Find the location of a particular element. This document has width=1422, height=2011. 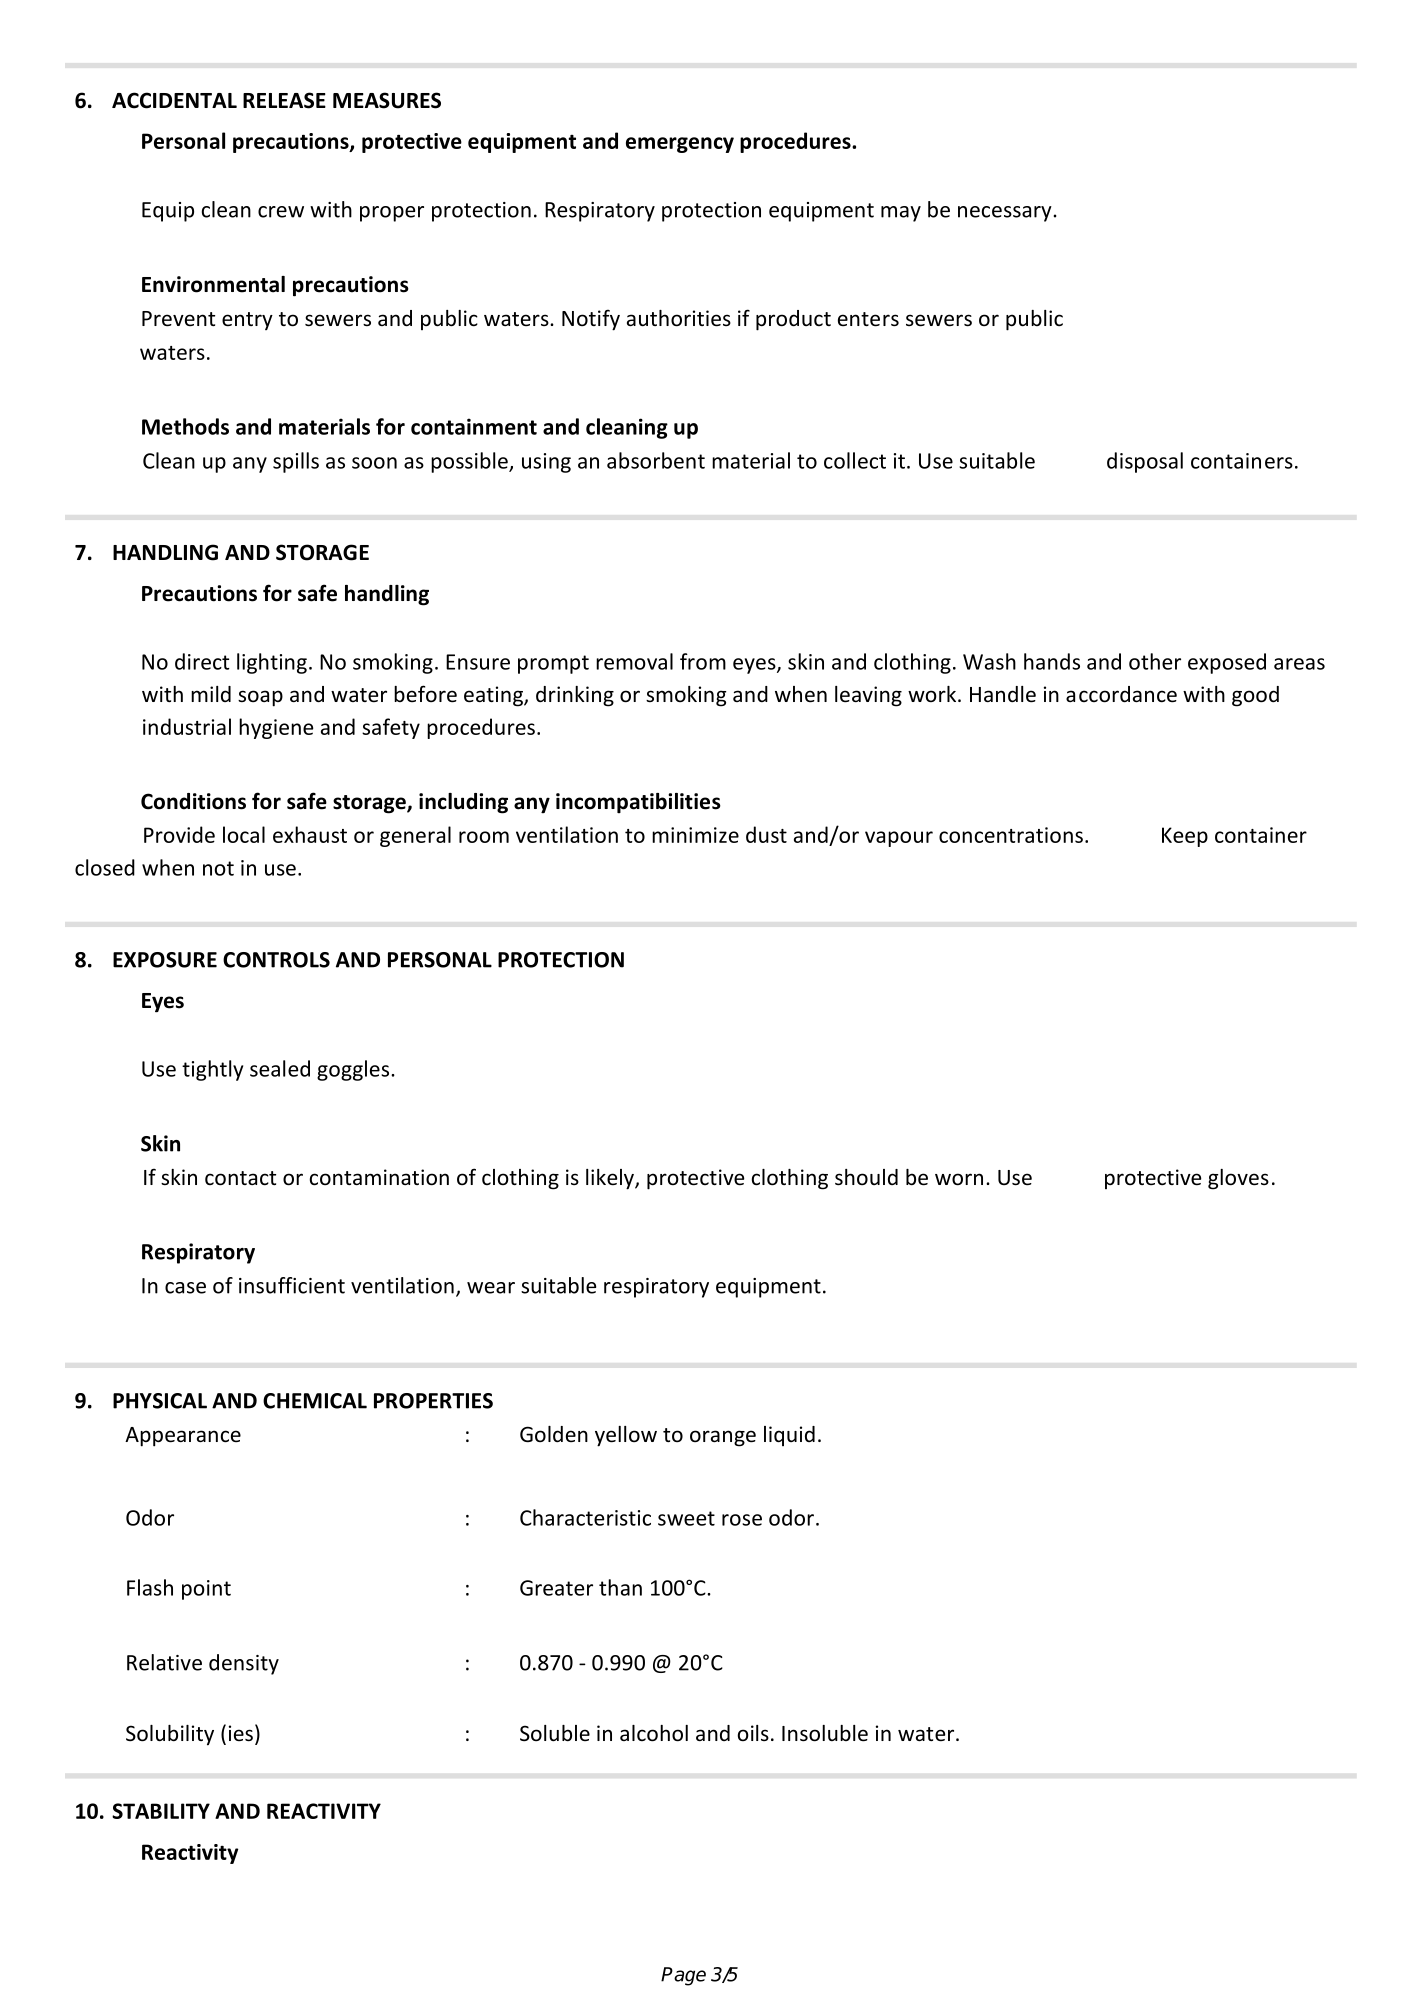

STABILITY is located at coordinates (161, 1811).
